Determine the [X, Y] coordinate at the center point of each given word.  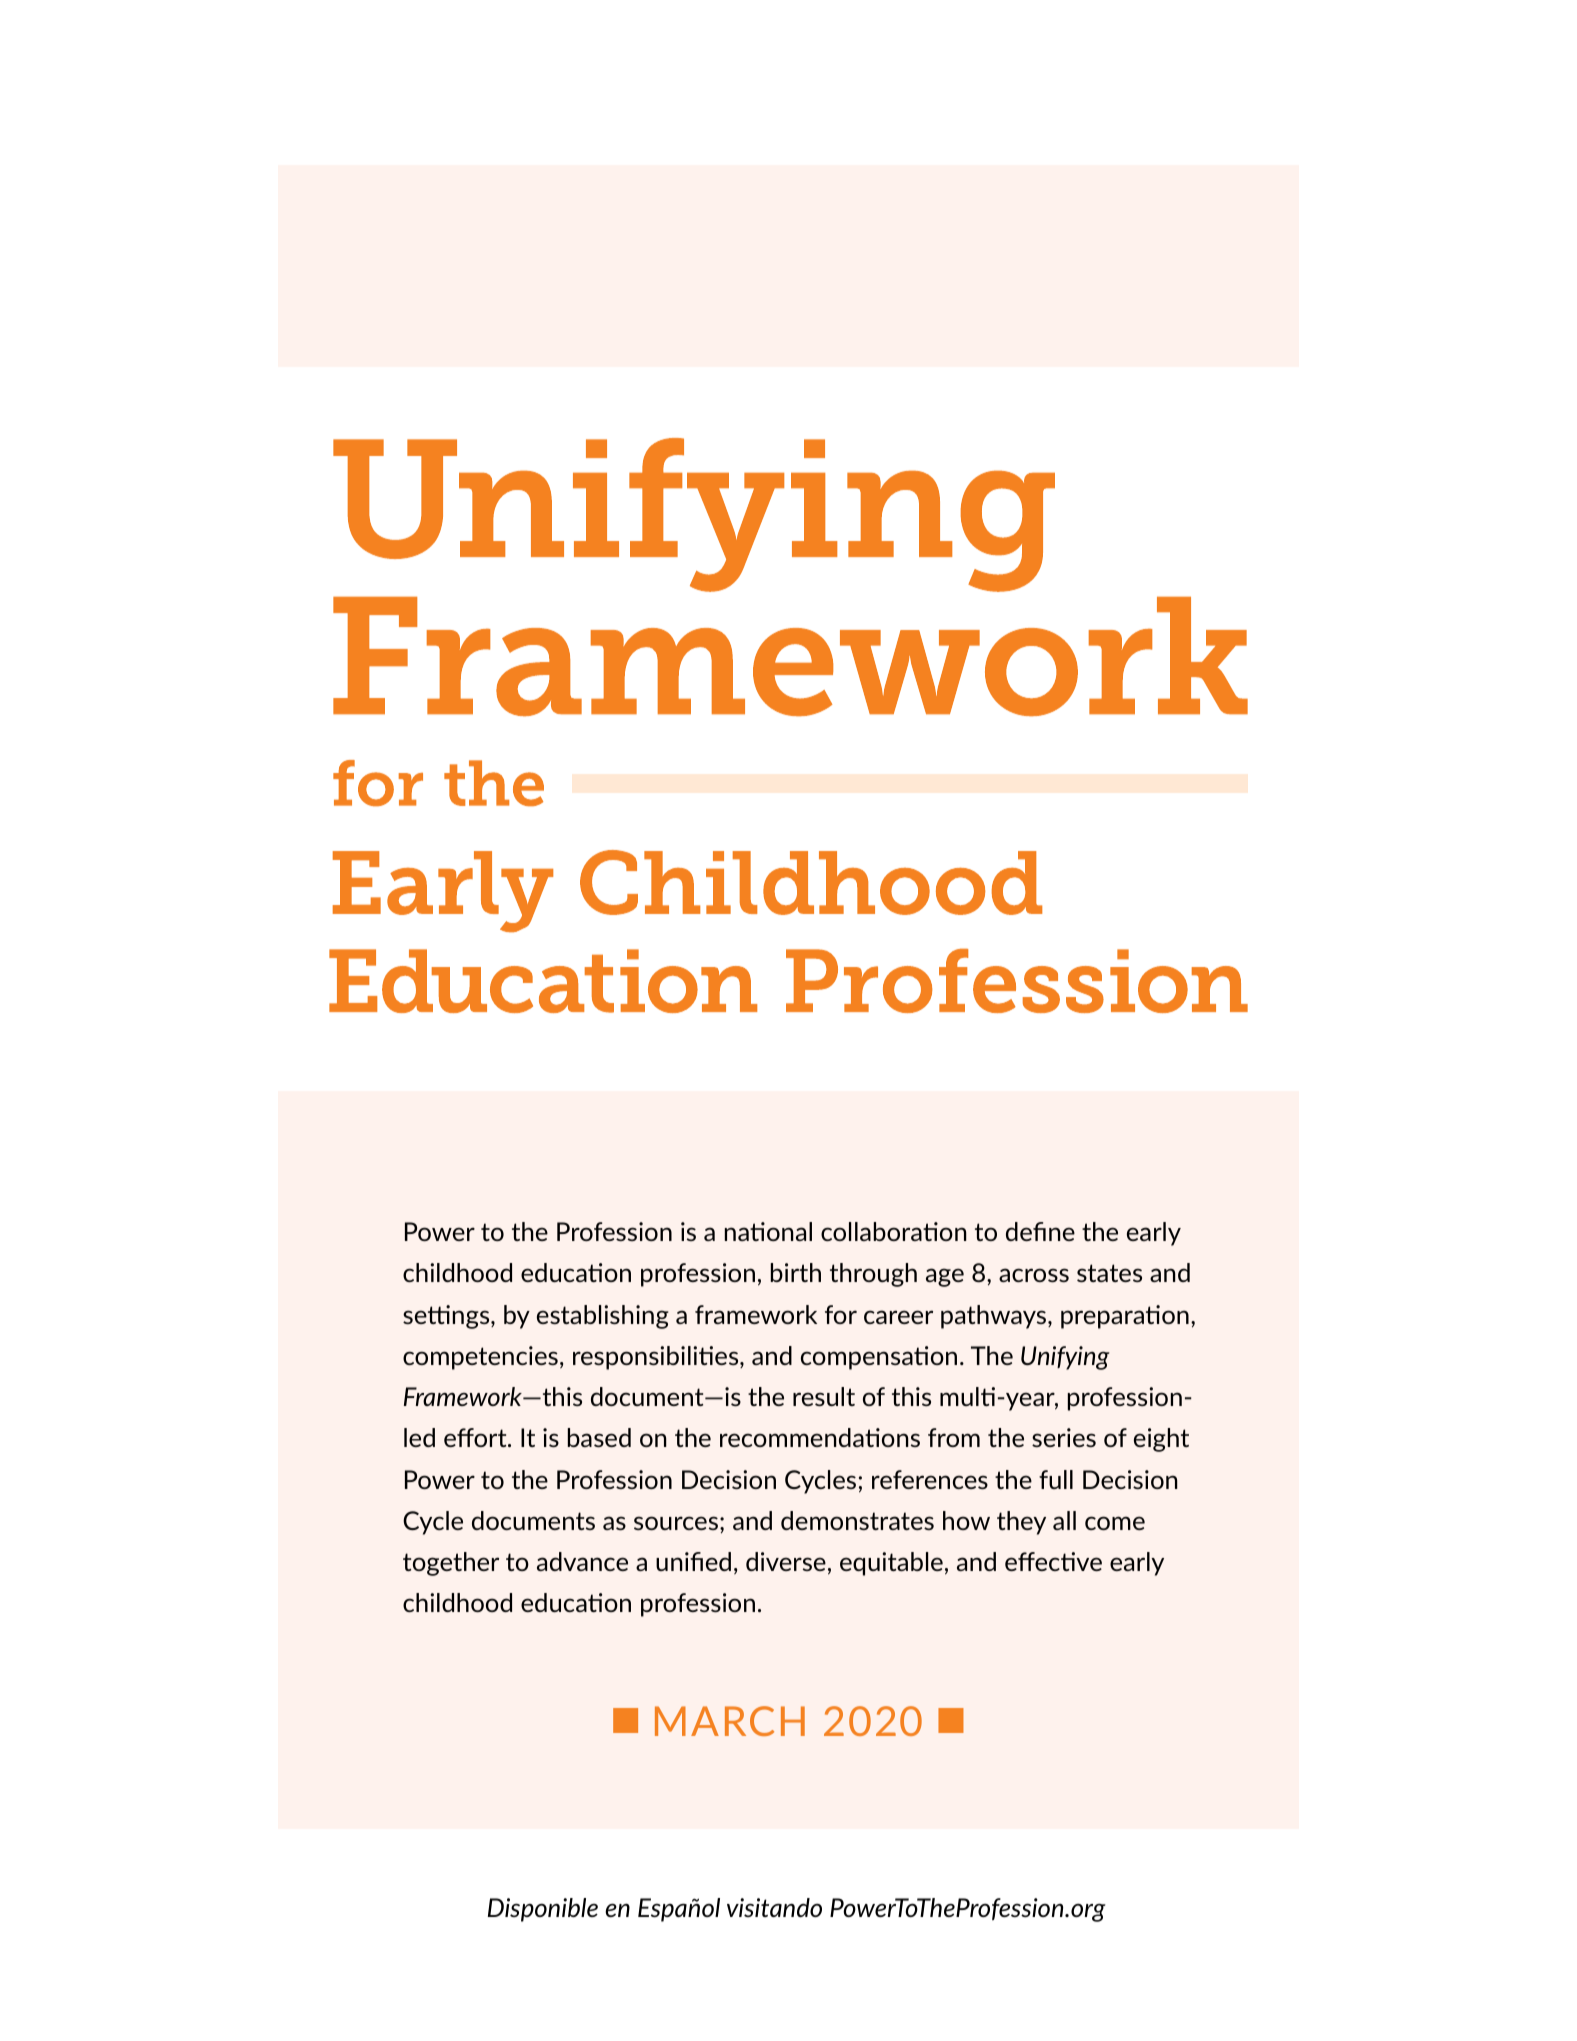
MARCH [730, 1721]
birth [796, 1272]
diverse [786, 1561]
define [1040, 1231]
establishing [603, 1317]
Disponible [543, 1910]
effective [1053, 1561]
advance [582, 1561]
